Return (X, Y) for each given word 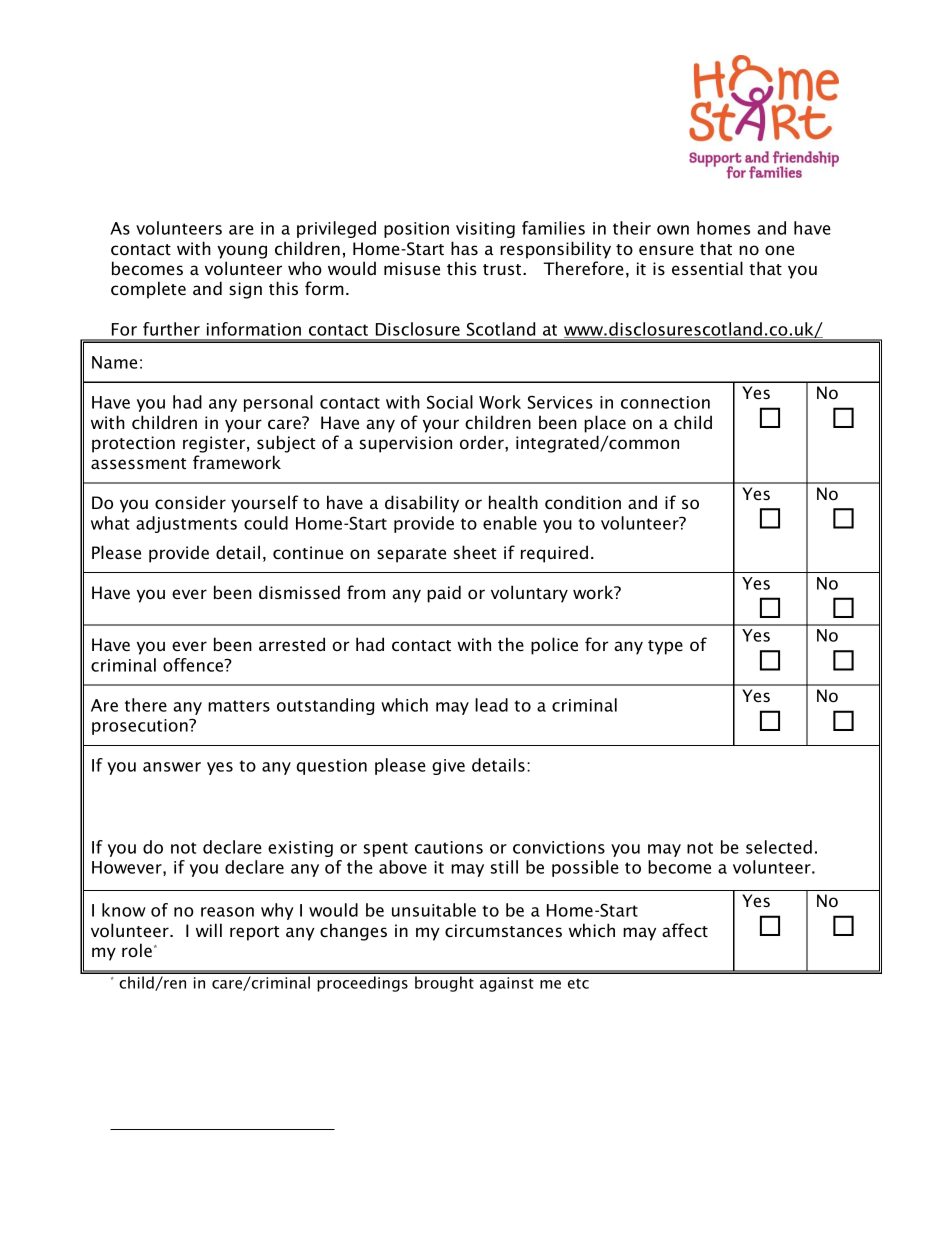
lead (491, 705)
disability (422, 504)
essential (707, 268)
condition (583, 502)
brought (444, 984)
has (464, 248)
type (665, 647)
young (242, 252)
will (209, 930)
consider (190, 502)
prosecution (141, 727)
